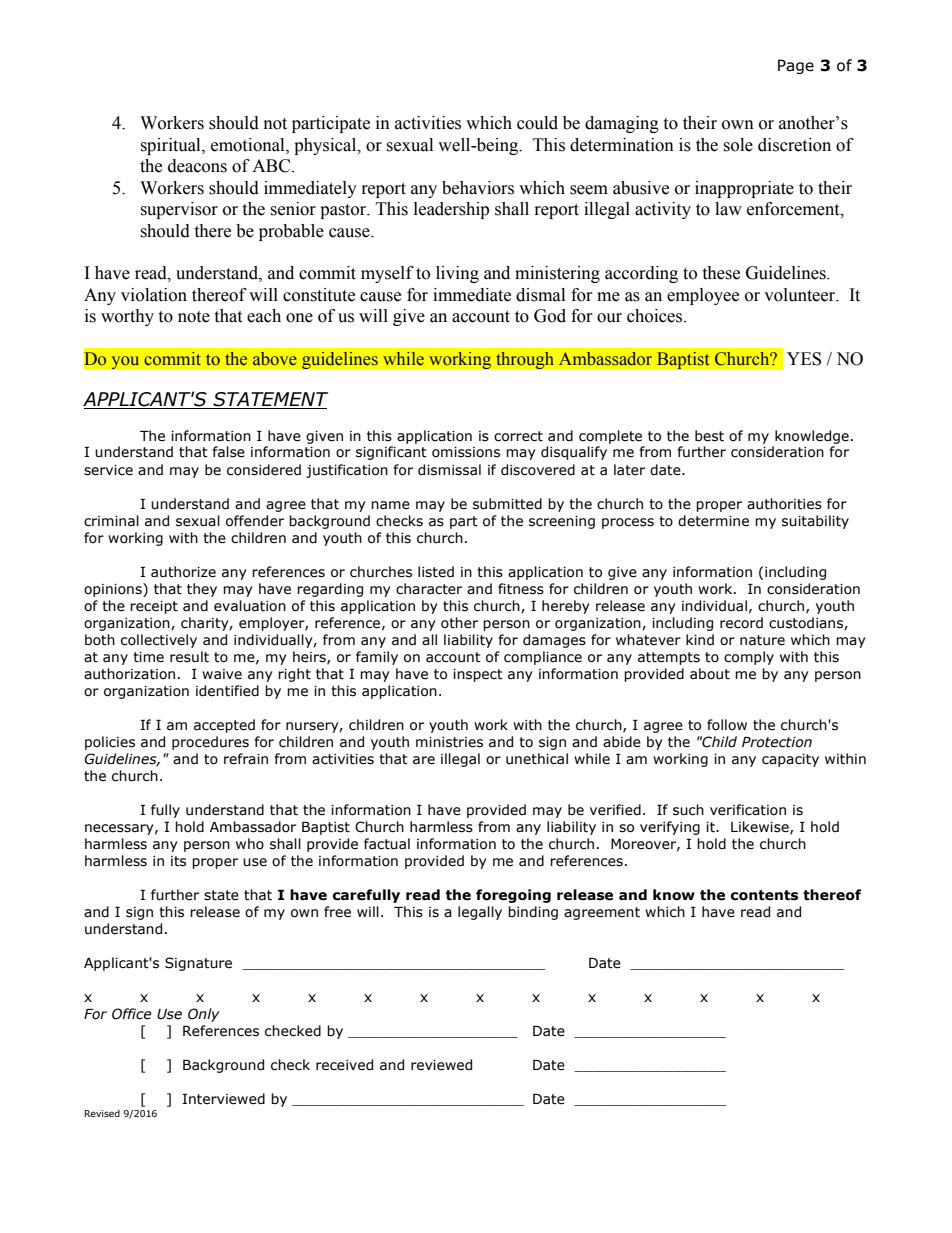 This image has height=1233, width=952. Describe the element at coordinates (741, 623) in the image. I see `record` at that location.
